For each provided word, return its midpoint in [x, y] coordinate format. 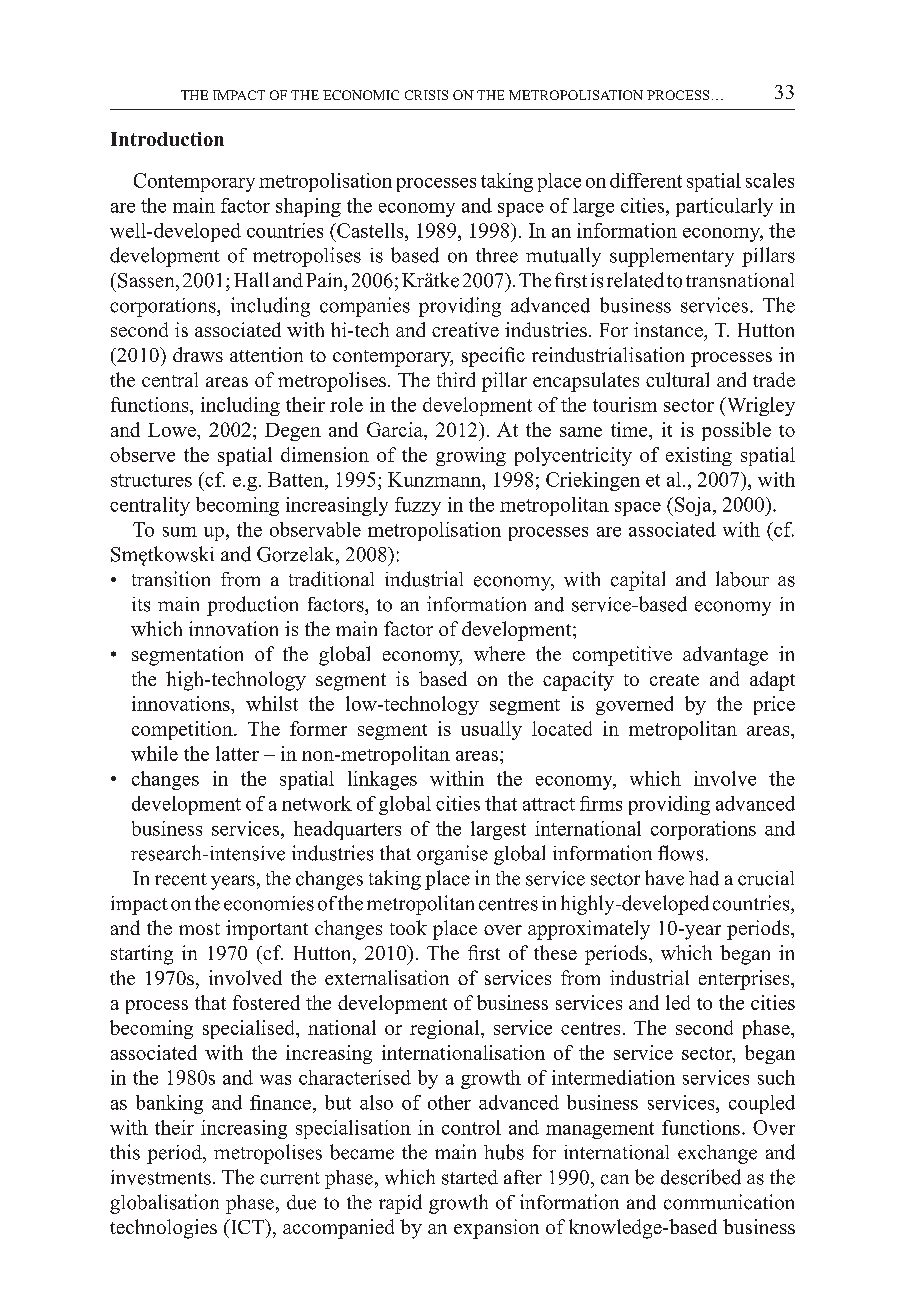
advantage [725, 656]
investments [161, 1177]
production [252, 606]
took [408, 927]
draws [198, 354]
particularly [724, 207]
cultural [677, 379]
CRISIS [426, 95]
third [456, 379]
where [499, 653]
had [704, 878]
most [199, 929]
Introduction [167, 139]
